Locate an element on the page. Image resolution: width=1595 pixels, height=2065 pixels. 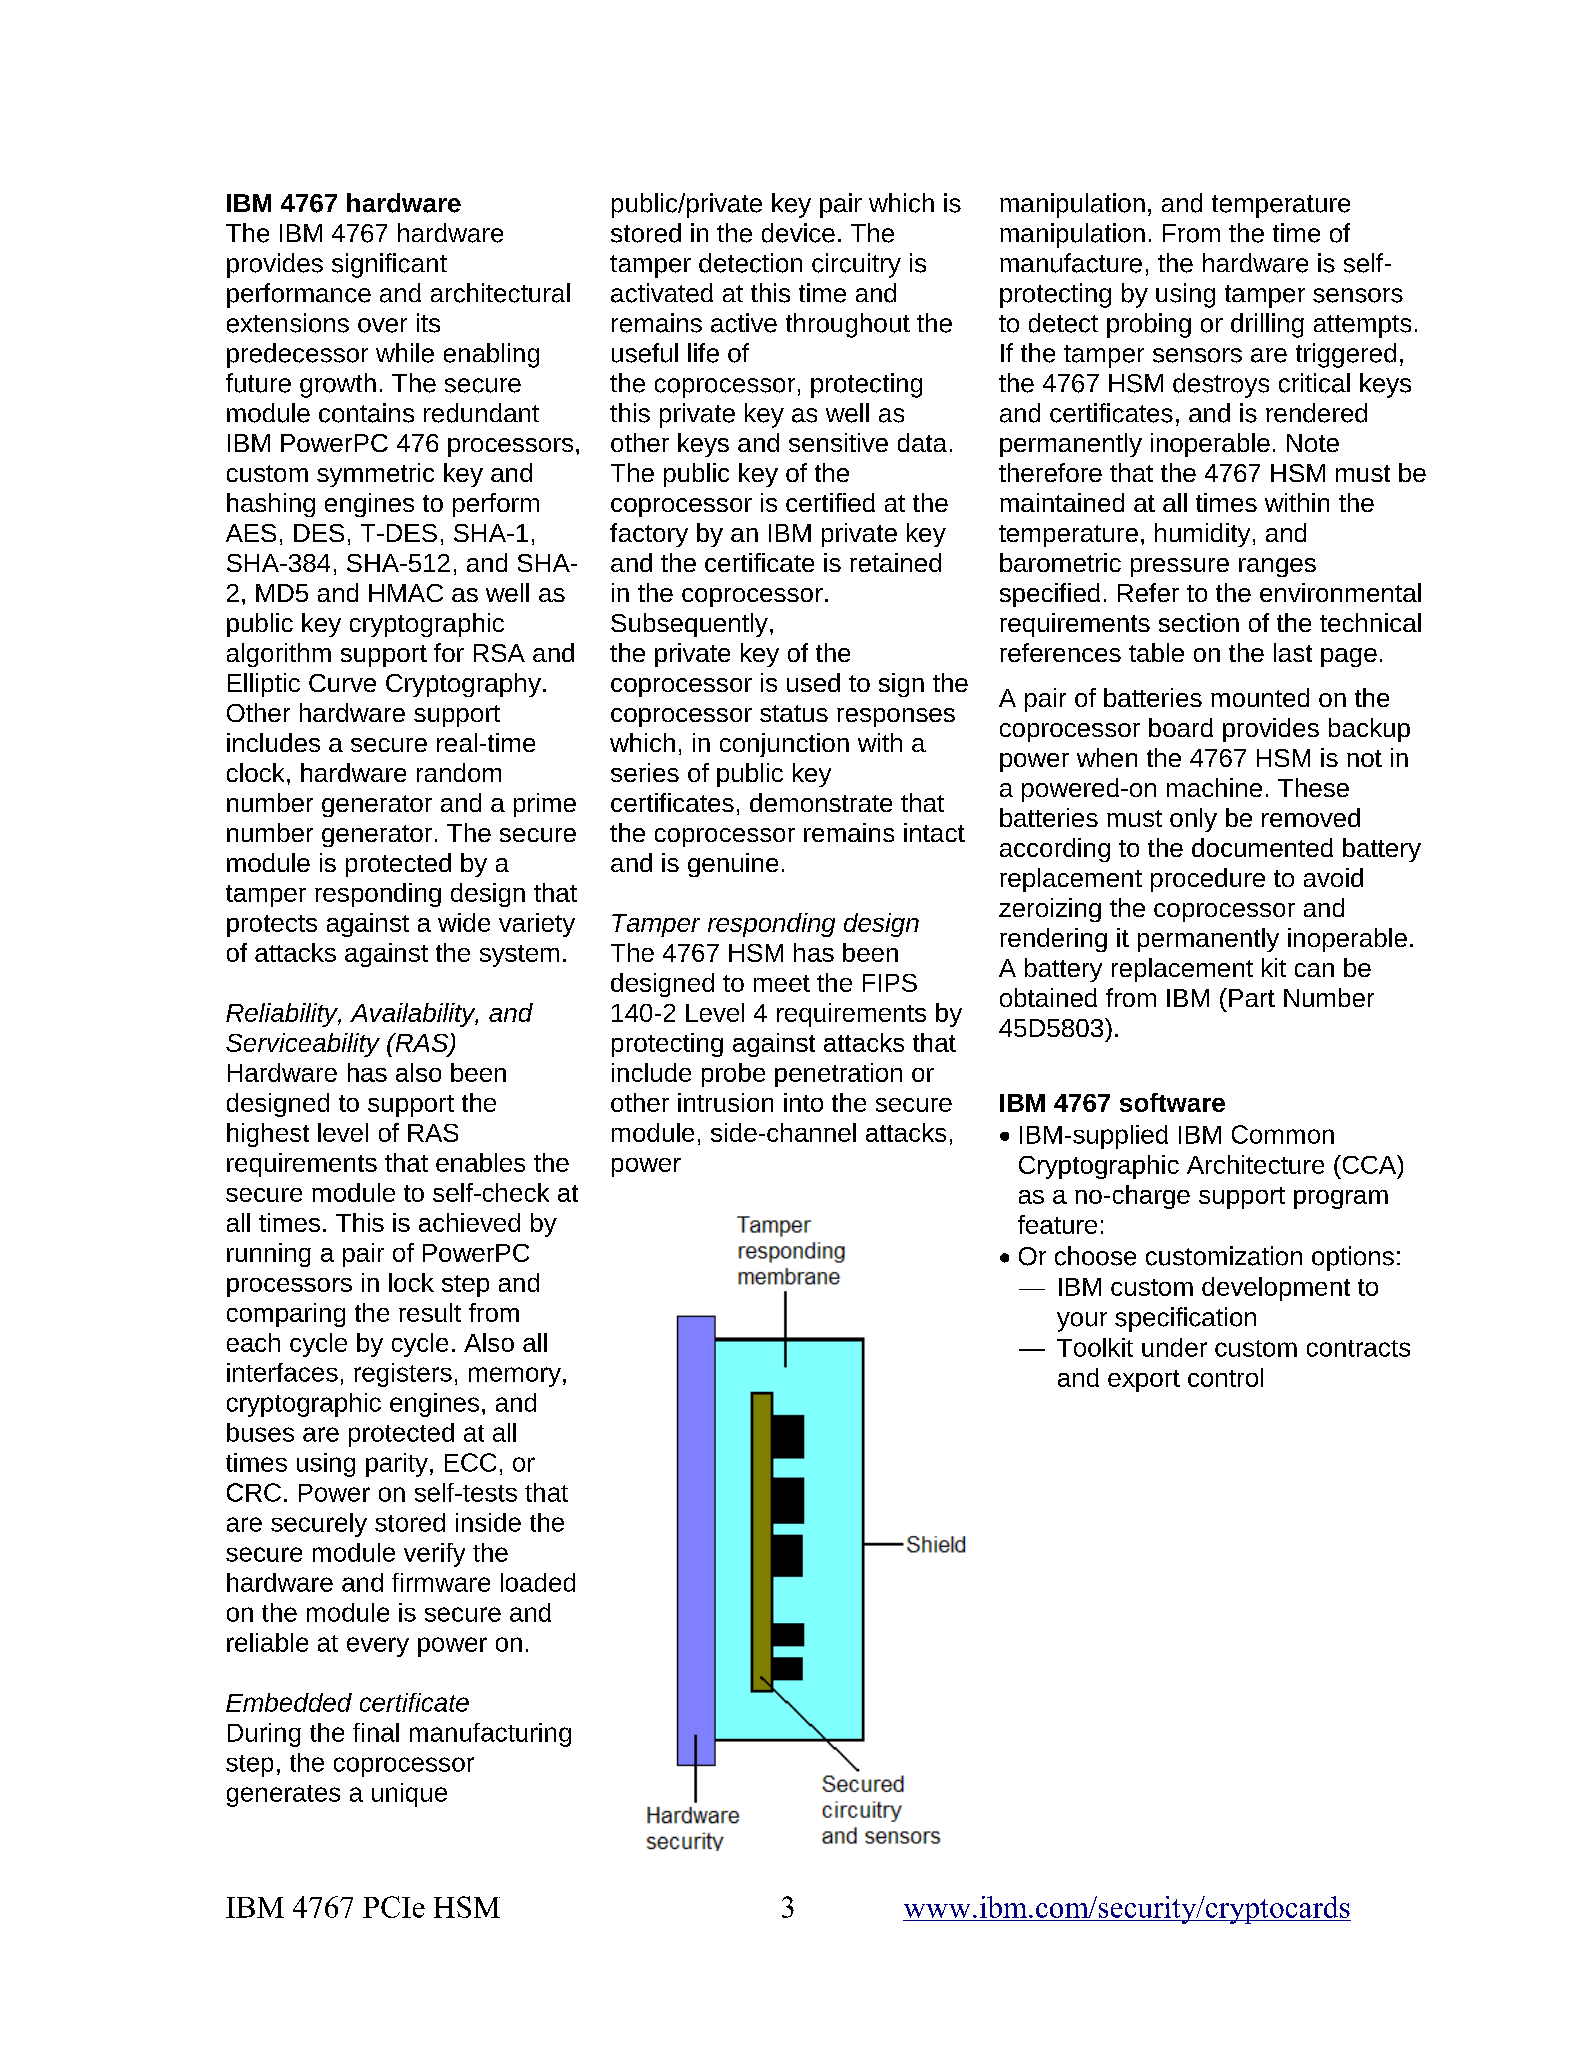
drilling is located at coordinates (1267, 325).
